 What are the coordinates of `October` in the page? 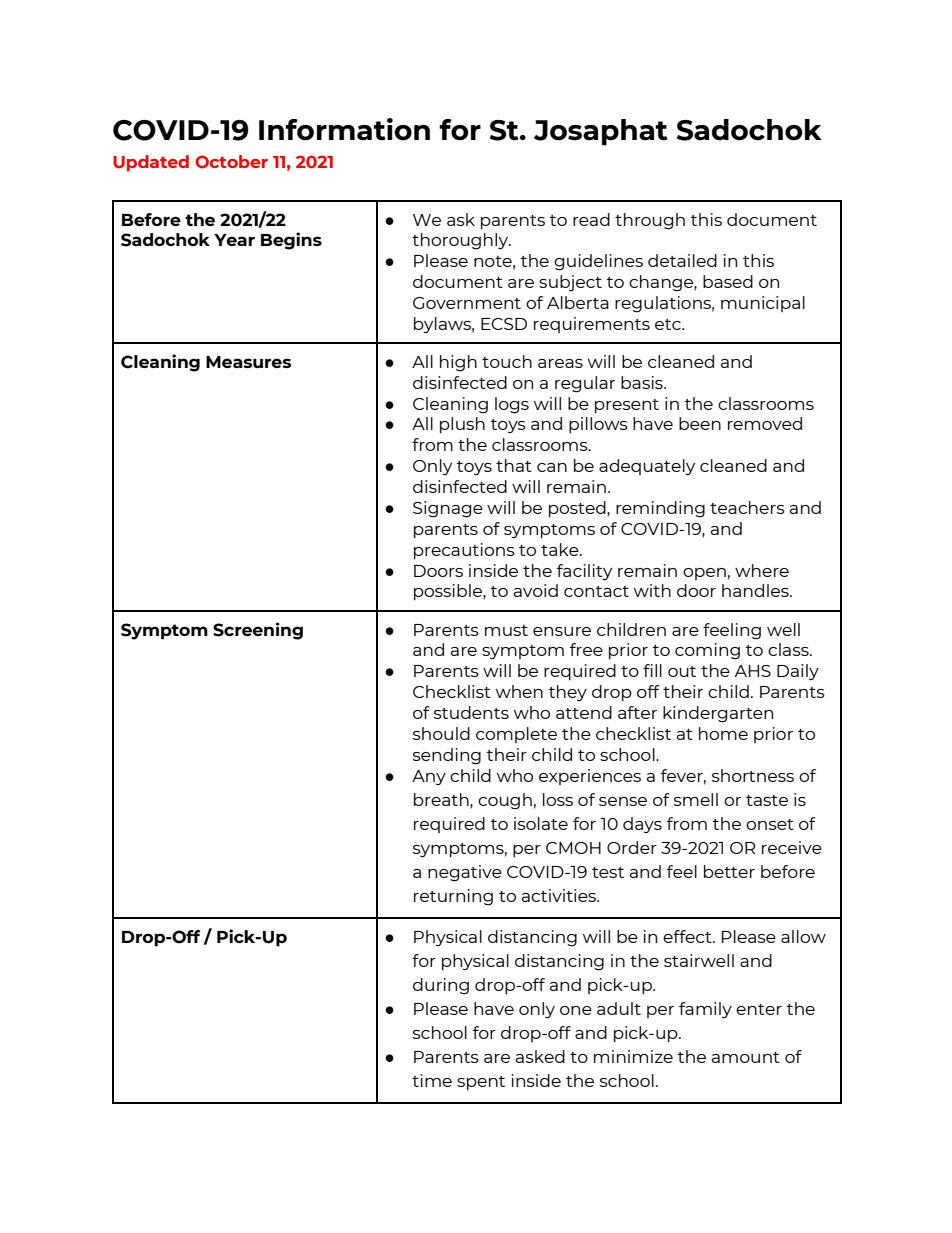 It's located at (231, 161).
